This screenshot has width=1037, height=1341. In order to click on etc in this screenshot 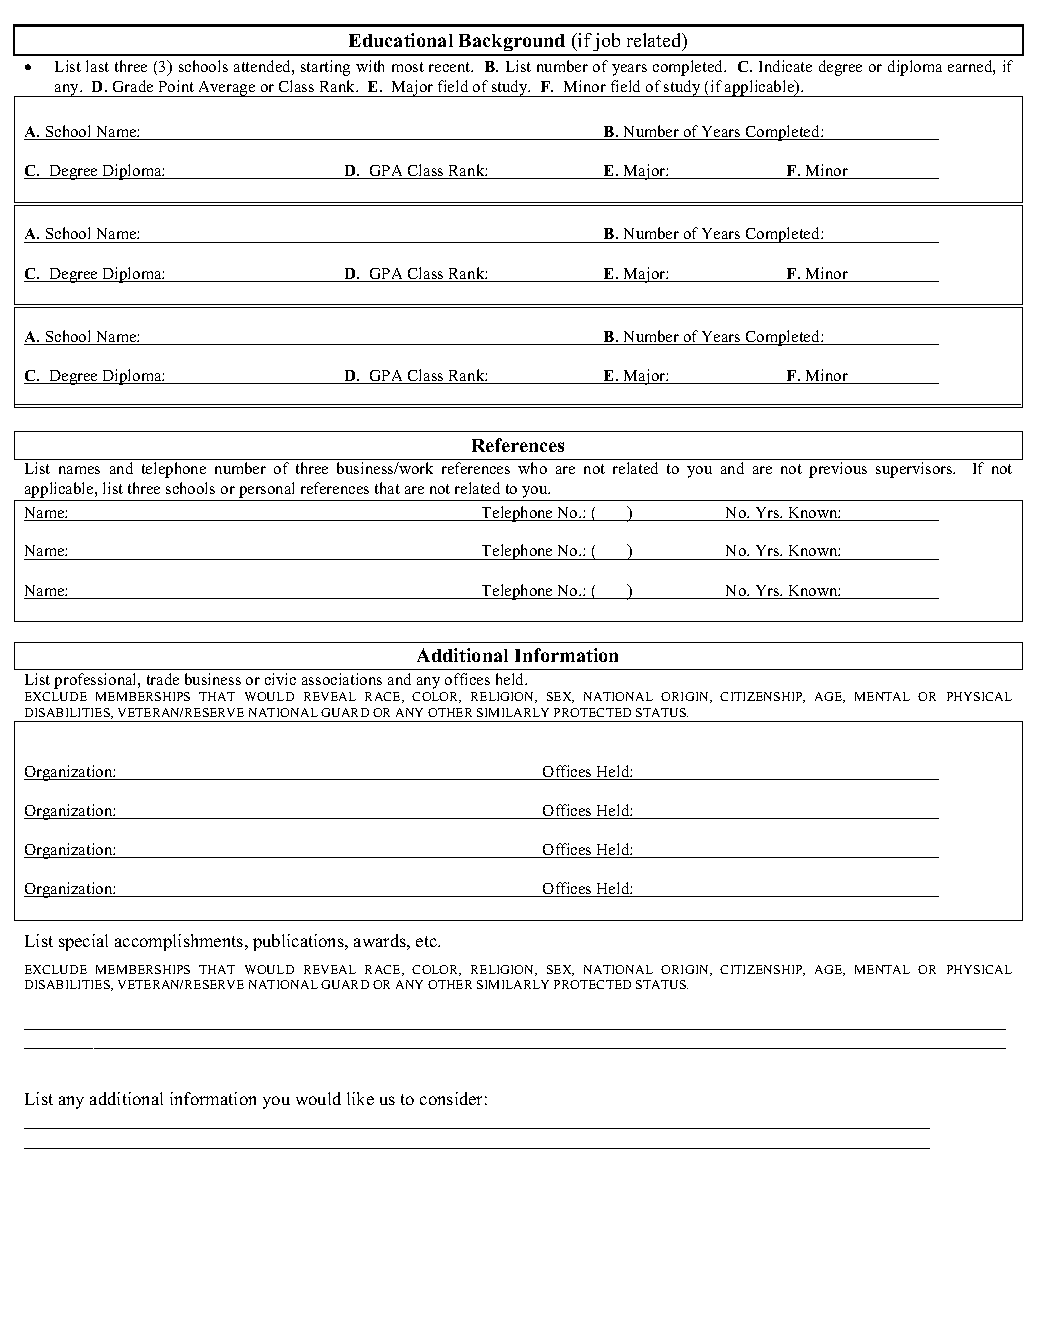, I will do `click(428, 941)`.
